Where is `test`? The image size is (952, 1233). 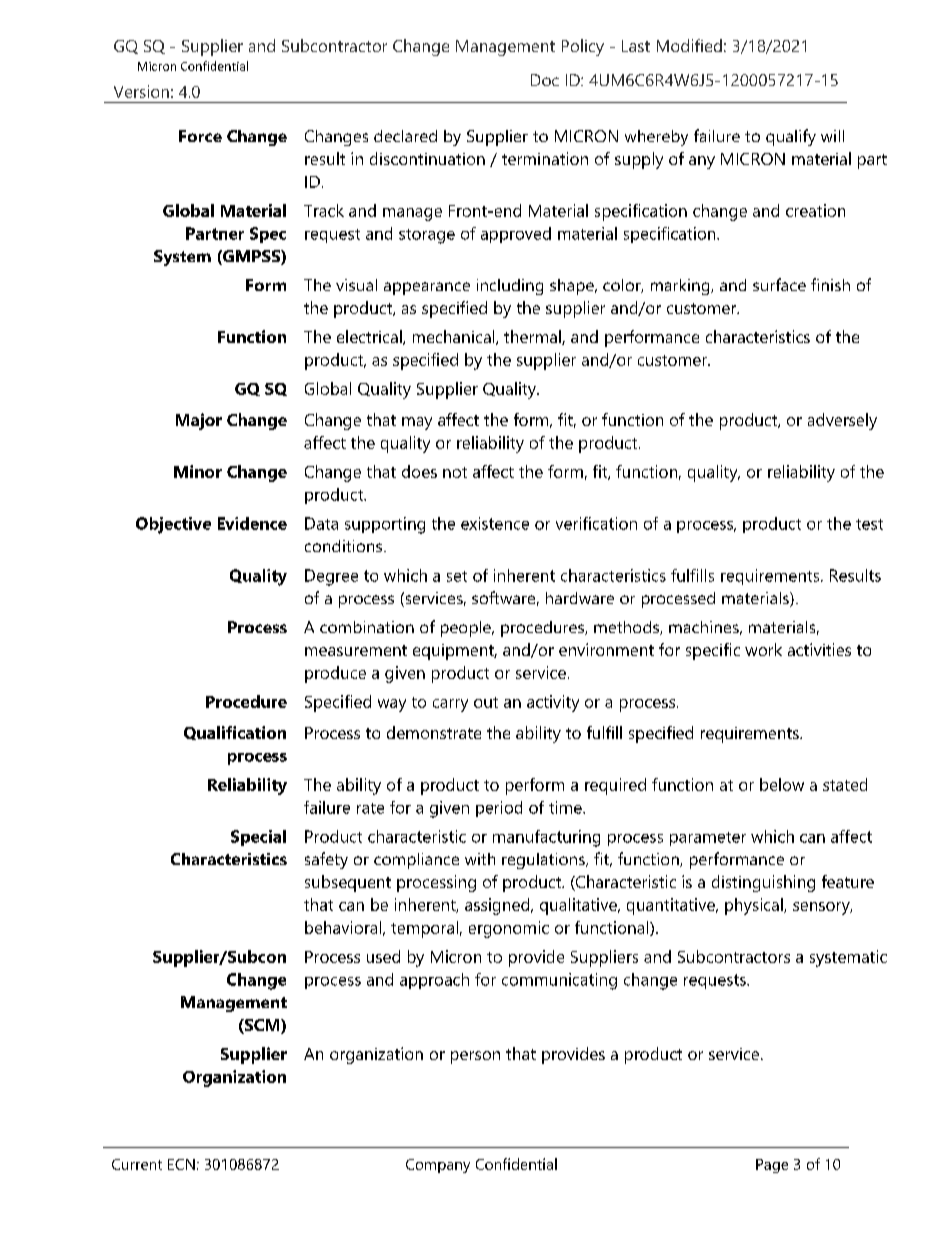
test is located at coordinates (869, 524).
